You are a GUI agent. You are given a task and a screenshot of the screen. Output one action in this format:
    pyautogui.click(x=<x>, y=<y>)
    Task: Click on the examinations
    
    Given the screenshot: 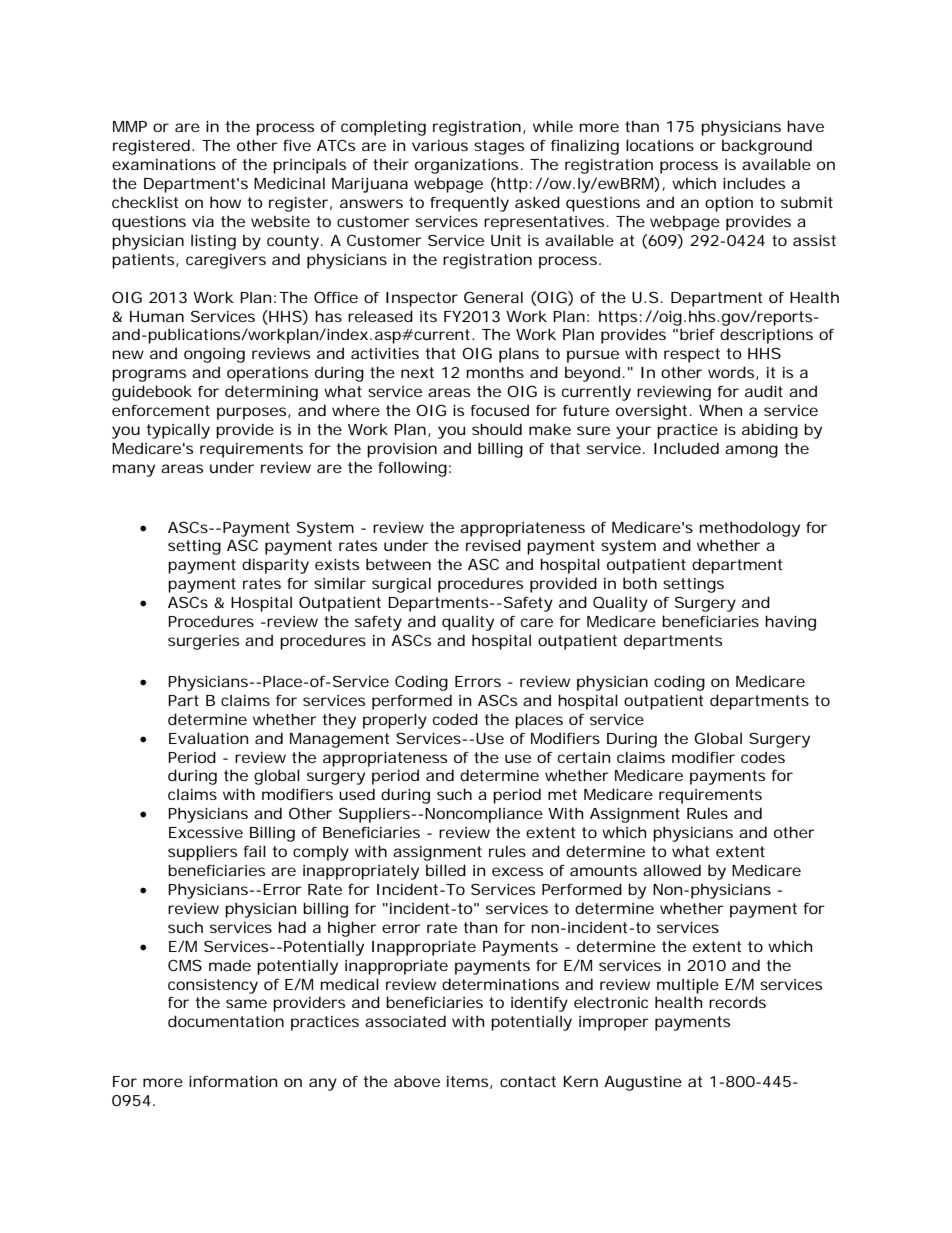 What is the action you would take?
    pyautogui.click(x=164, y=164)
